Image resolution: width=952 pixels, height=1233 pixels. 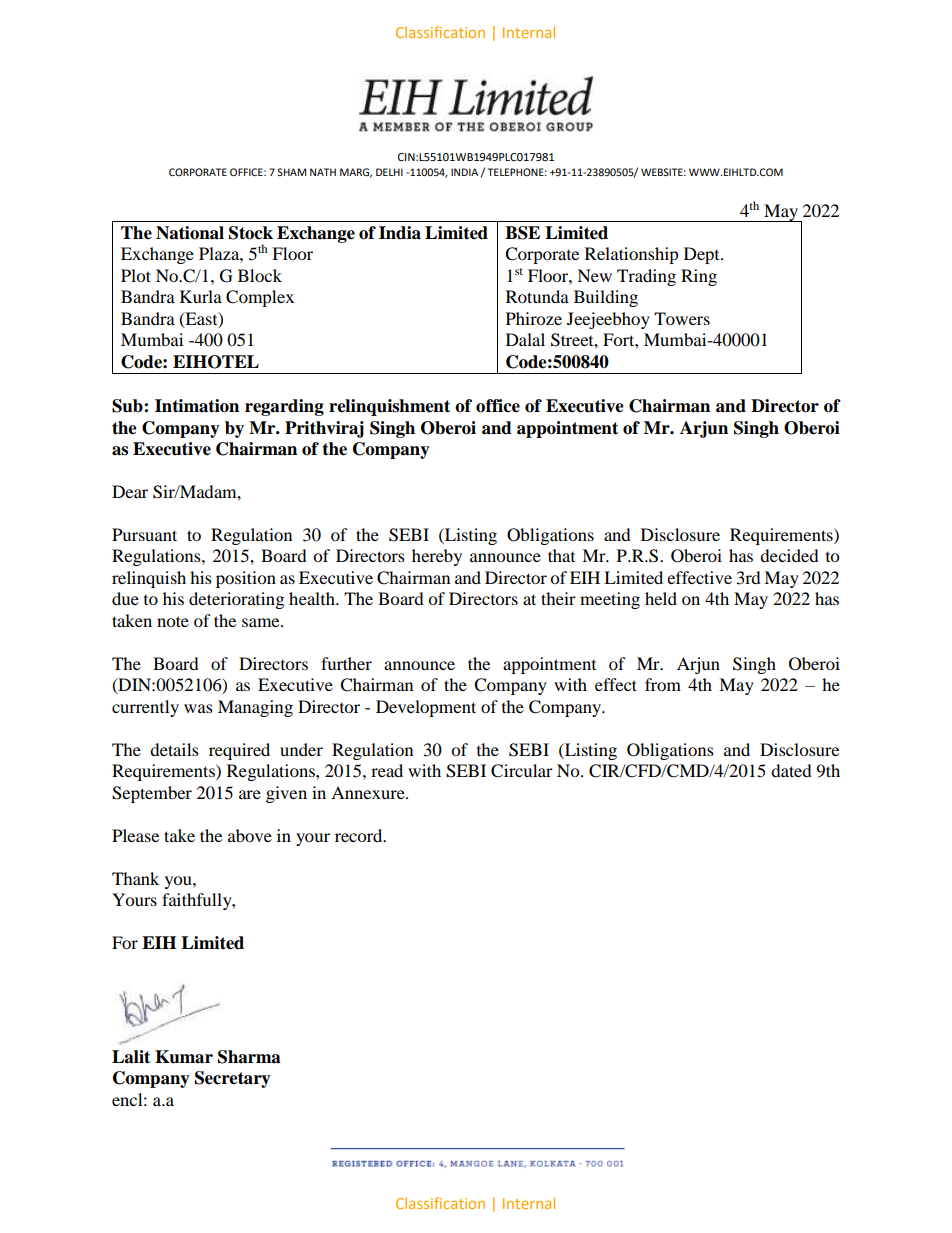 What do you see at coordinates (437, 557) in the screenshot?
I see `hereby` at bounding box center [437, 557].
